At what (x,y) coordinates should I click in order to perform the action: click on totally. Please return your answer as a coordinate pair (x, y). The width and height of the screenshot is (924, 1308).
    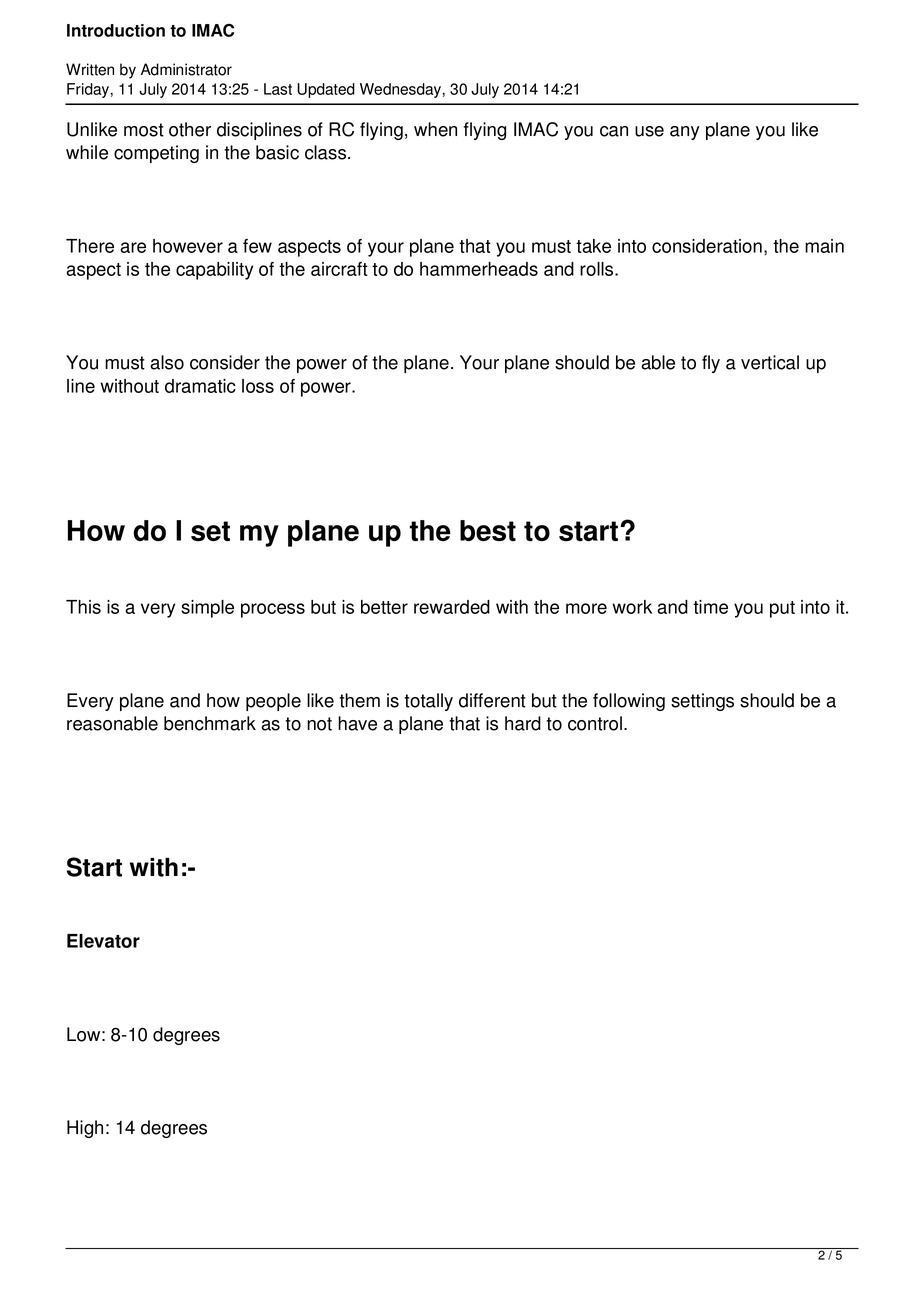
    Looking at the image, I should click on (428, 702).
